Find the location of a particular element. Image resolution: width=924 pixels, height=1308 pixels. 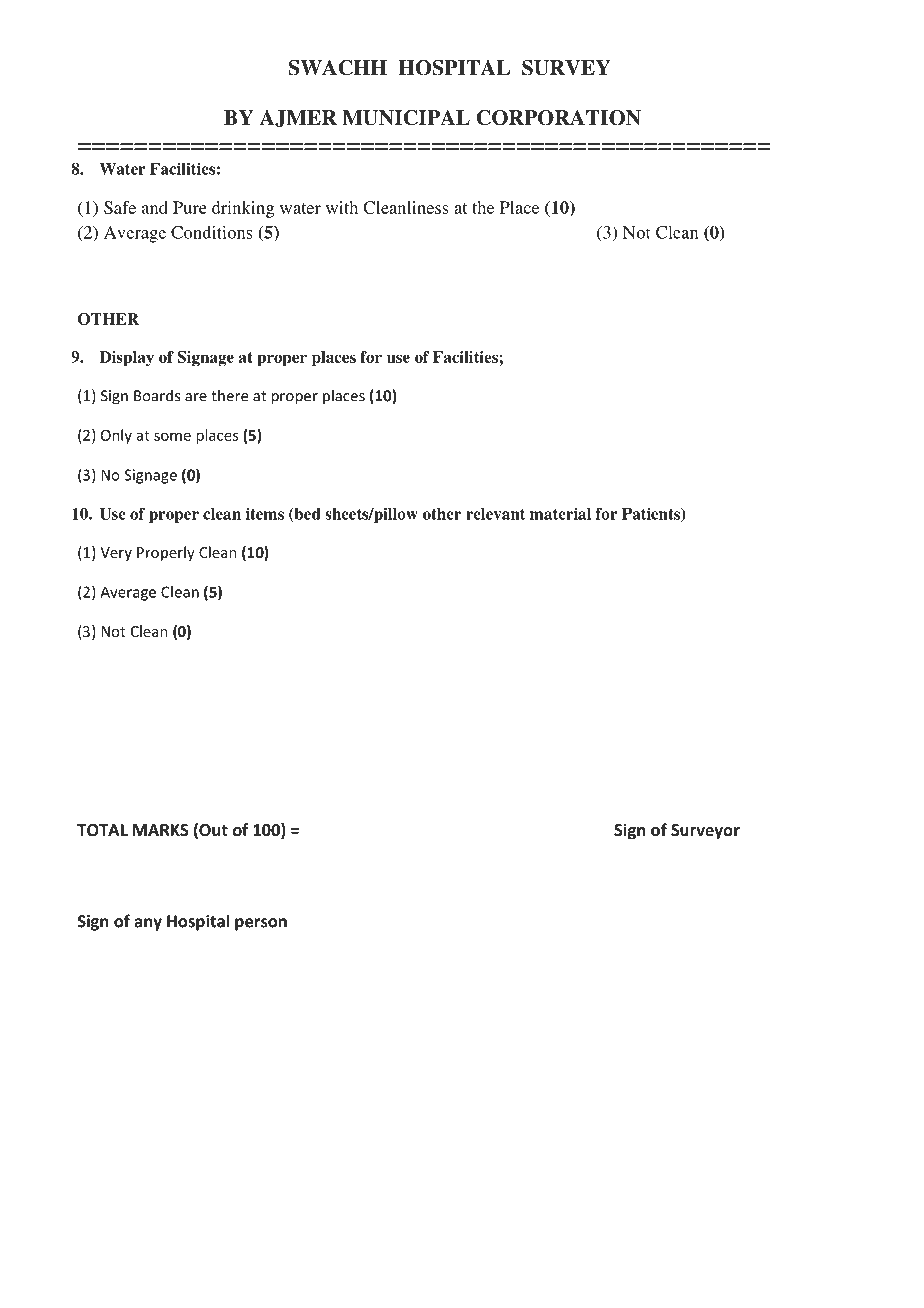

any is located at coordinates (148, 924).
